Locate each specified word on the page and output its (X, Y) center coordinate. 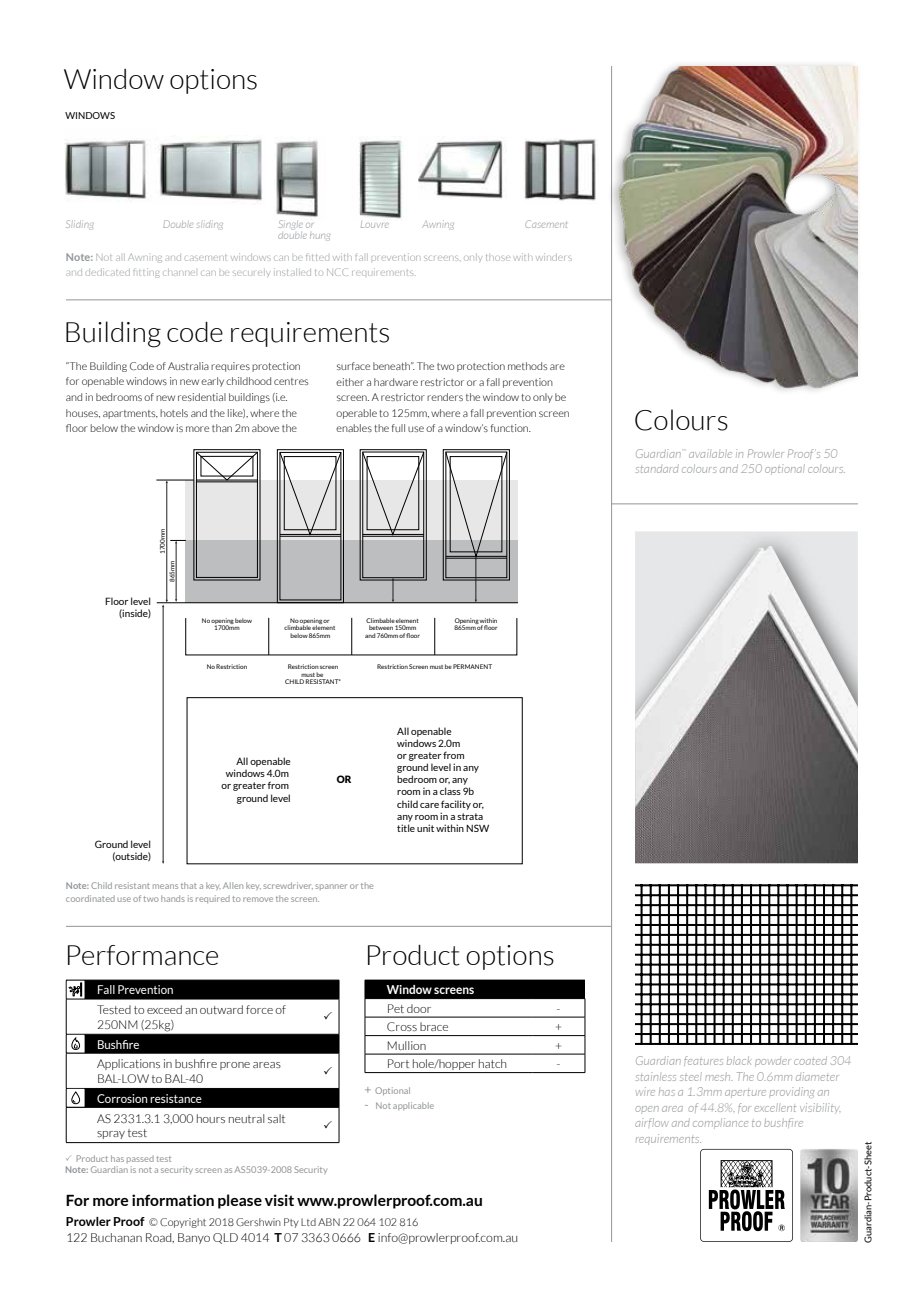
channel (179, 272)
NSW (477, 828)
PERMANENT (472, 666)
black (739, 1060)
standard (657, 468)
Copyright (183, 1223)
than (222, 428)
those (496, 258)
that (189, 885)
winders (554, 257)
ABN (329, 1222)
